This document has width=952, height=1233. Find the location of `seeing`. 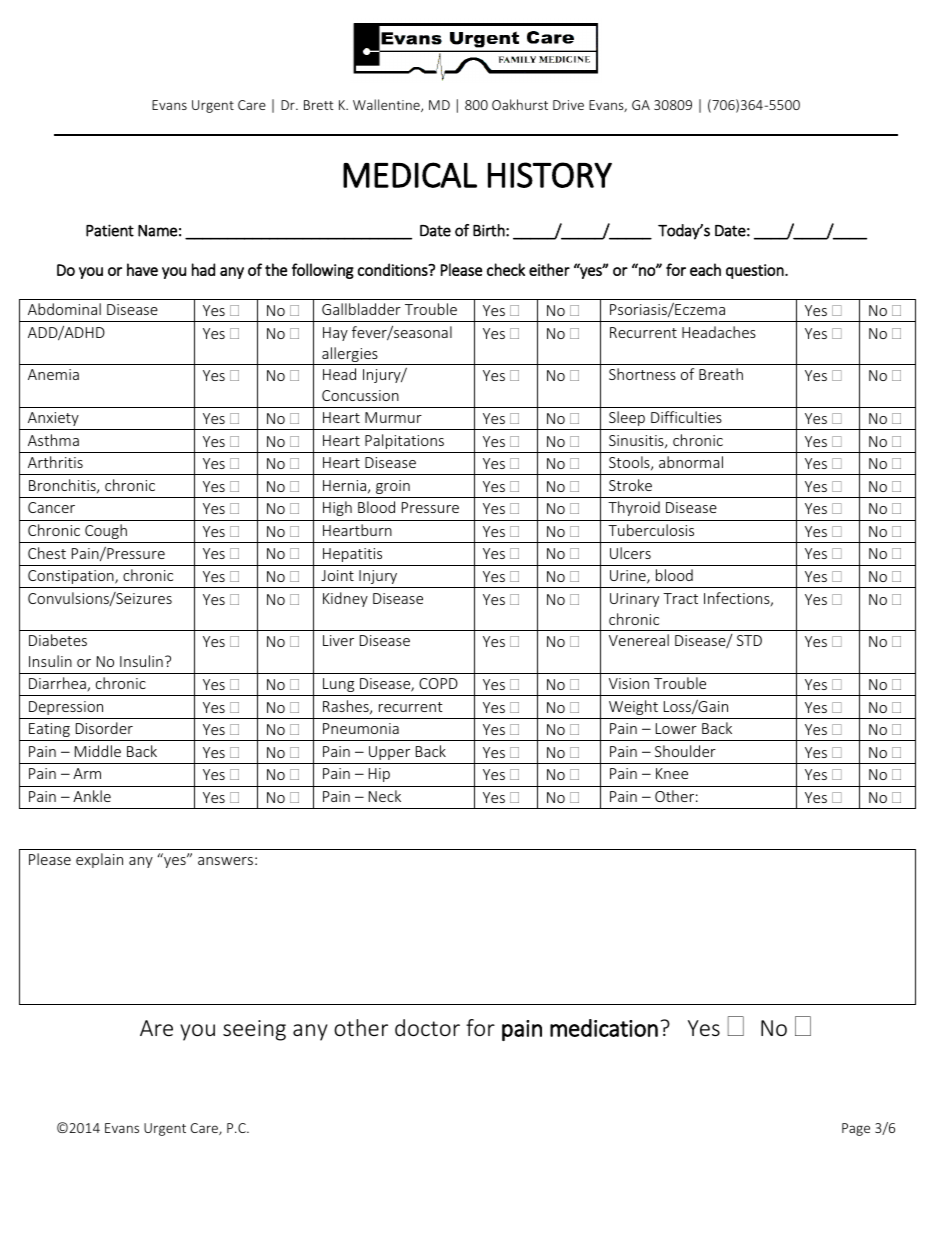

seeing is located at coordinates (254, 1030).
